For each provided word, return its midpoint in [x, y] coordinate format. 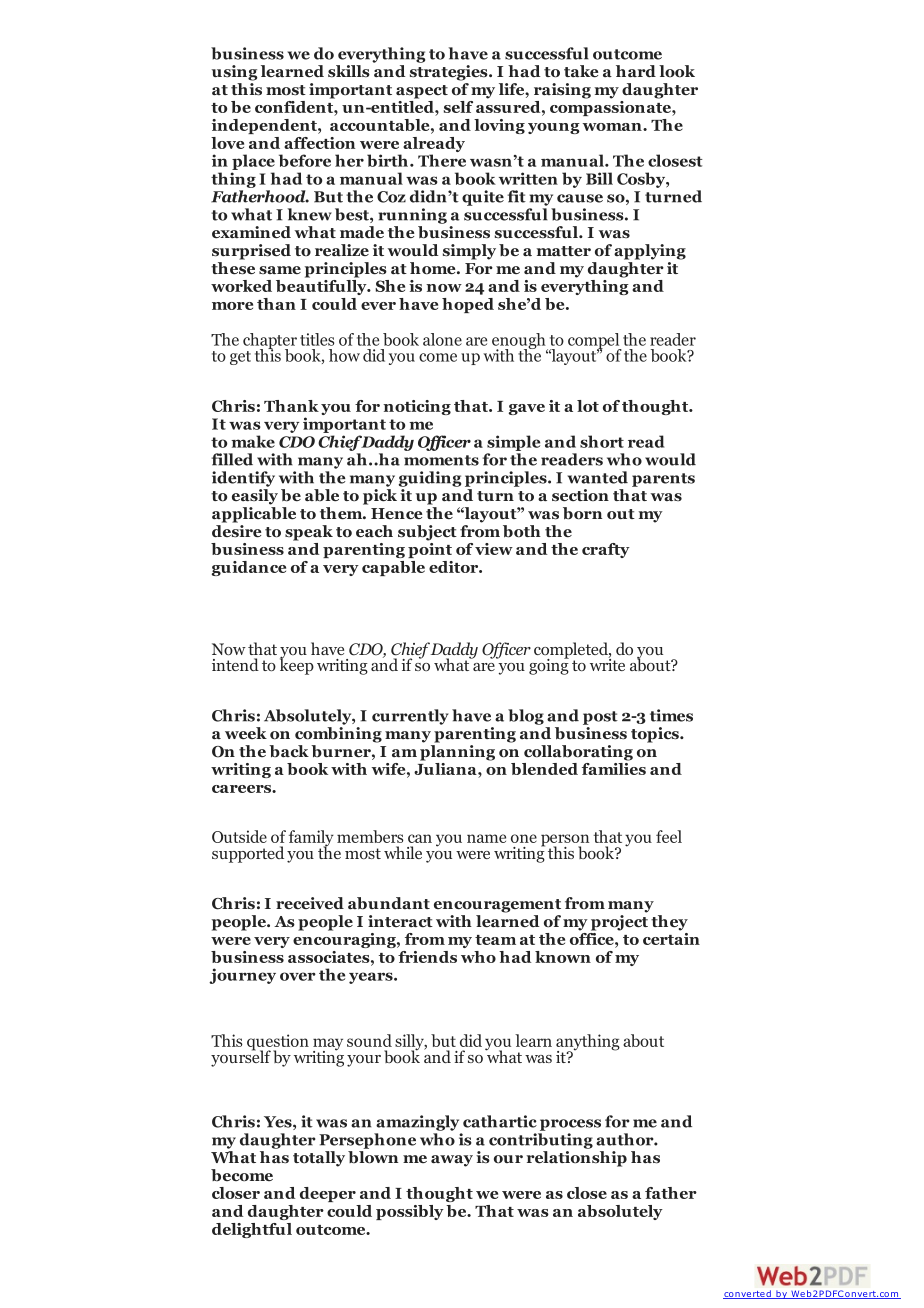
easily [255, 497]
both [522, 531]
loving [499, 126]
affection [319, 143]
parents [663, 480]
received [310, 903]
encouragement [497, 906]
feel [669, 836]
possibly [410, 1212]
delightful [252, 1230]
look [677, 71]
